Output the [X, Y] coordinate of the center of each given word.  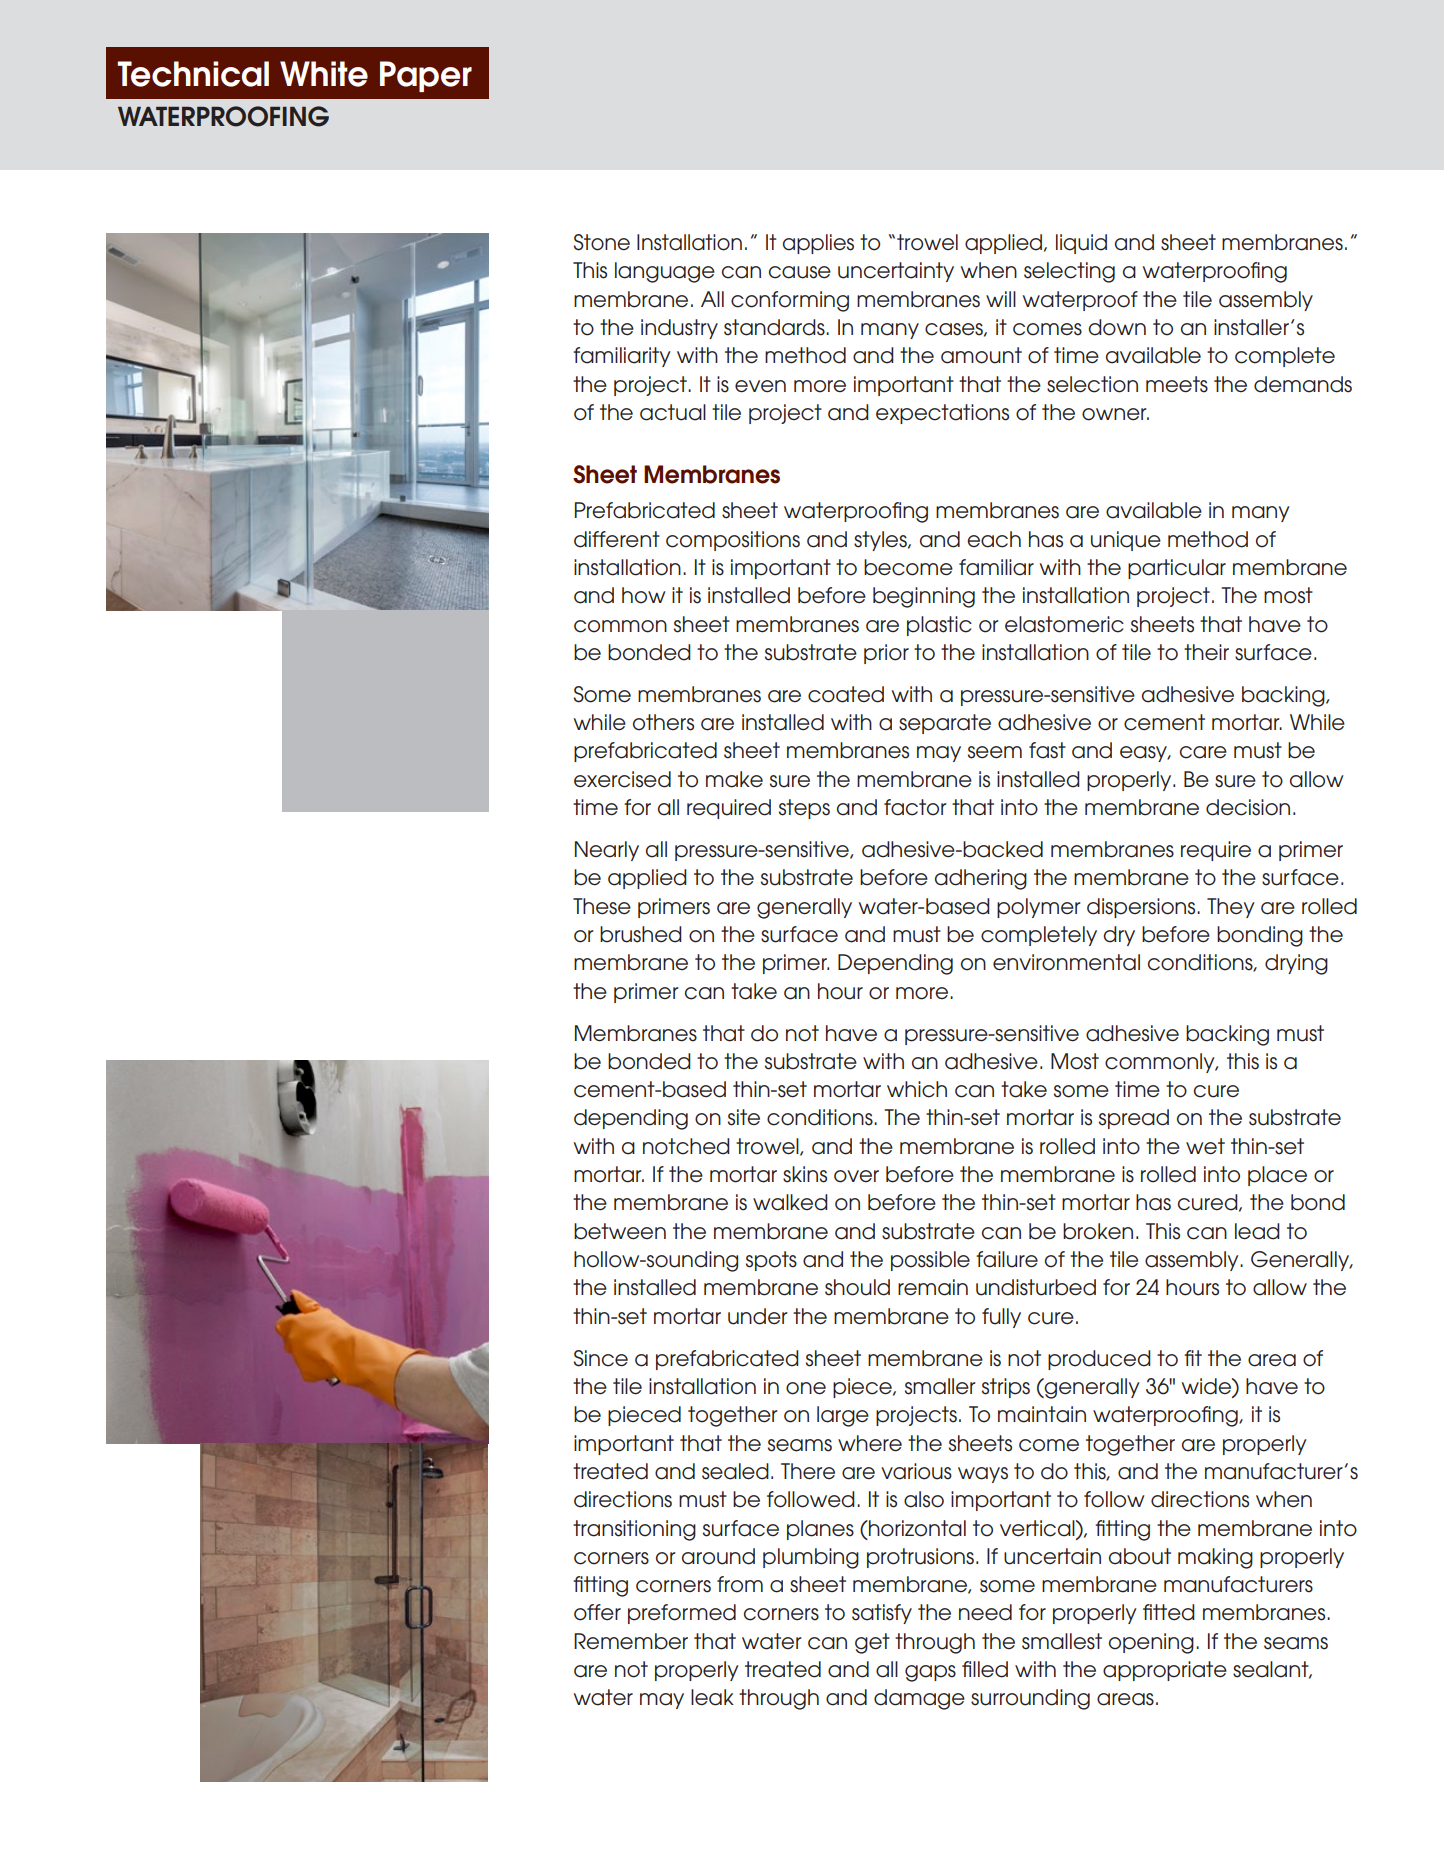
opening [1151, 1643]
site [744, 1117]
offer [597, 1612]
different [617, 539]
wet [1205, 1146]
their [1206, 652]
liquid [1081, 244]
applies [818, 244]
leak [712, 1697]
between [620, 1231]
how [644, 595]
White [324, 74]
